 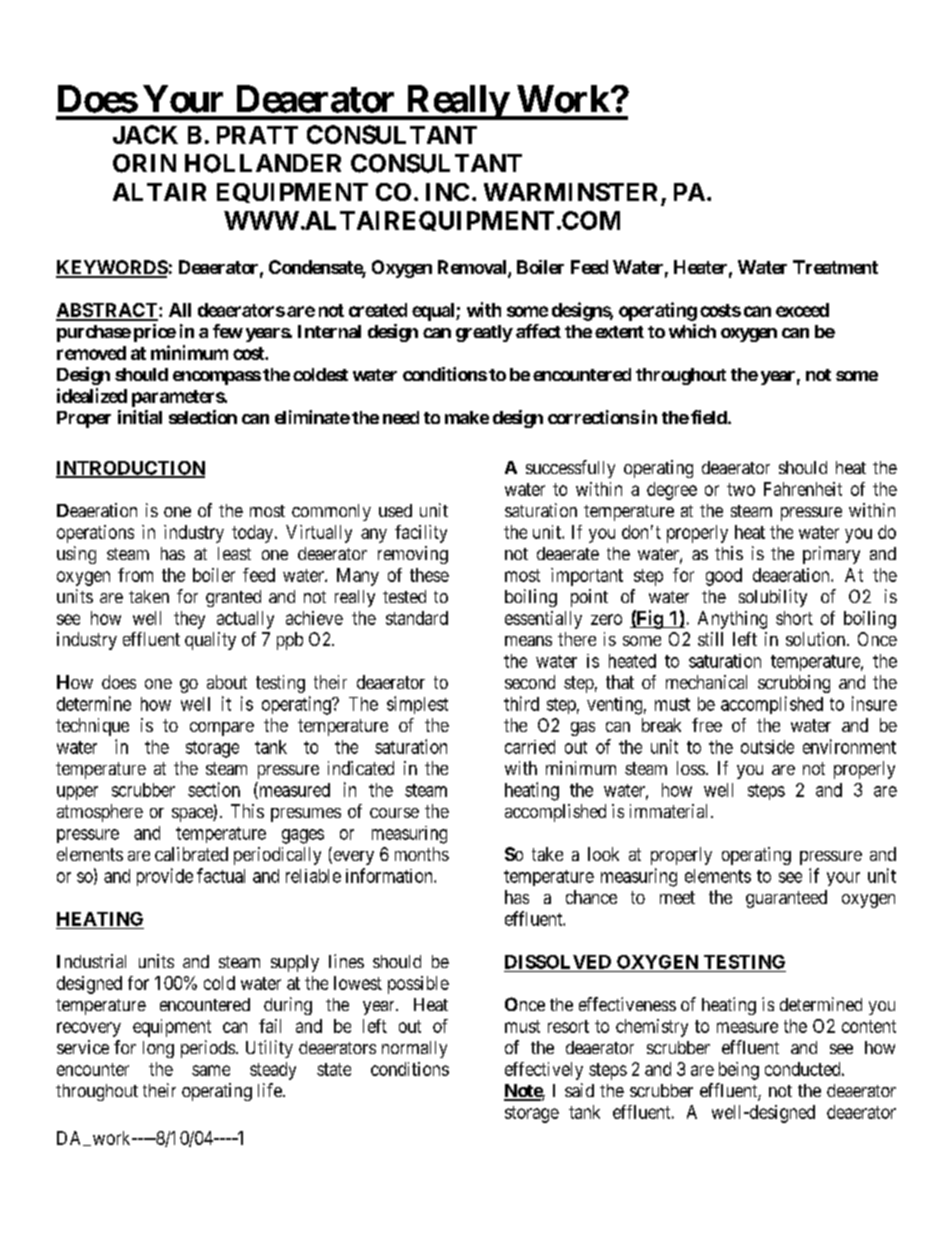 What do you see at coordinates (401, 417) in the screenshot?
I see `need` at bounding box center [401, 417].
